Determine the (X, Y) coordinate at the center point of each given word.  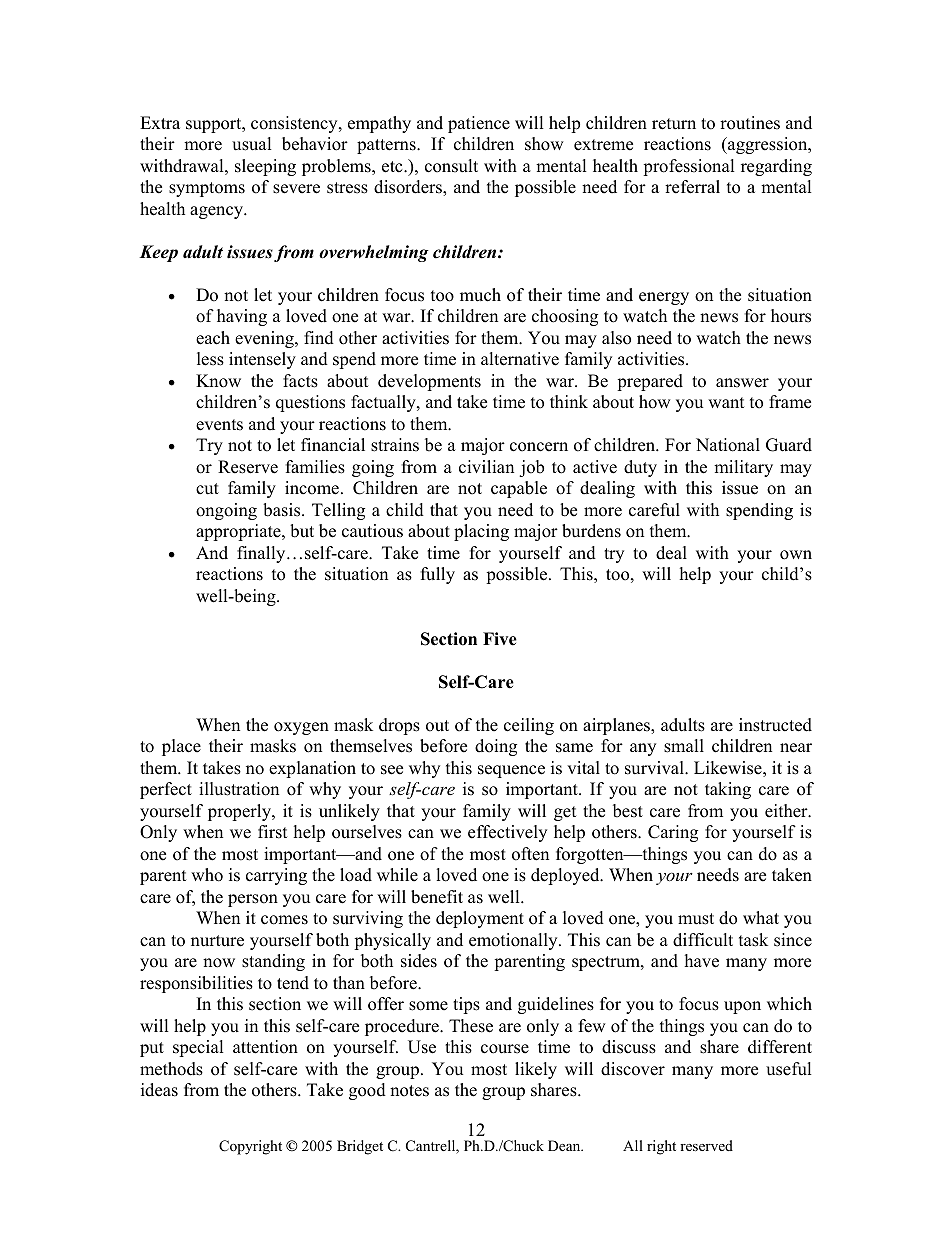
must (696, 919)
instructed (775, 725)
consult (451, 166)
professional (689, 167)
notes (409, 1091)
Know (218, 381)
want (726, 402)
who (207, 875)
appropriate (239, 532)
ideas (159, 1090)
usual (252, 144)
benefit (437, 897)
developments (429, 382)
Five (500, 639)
